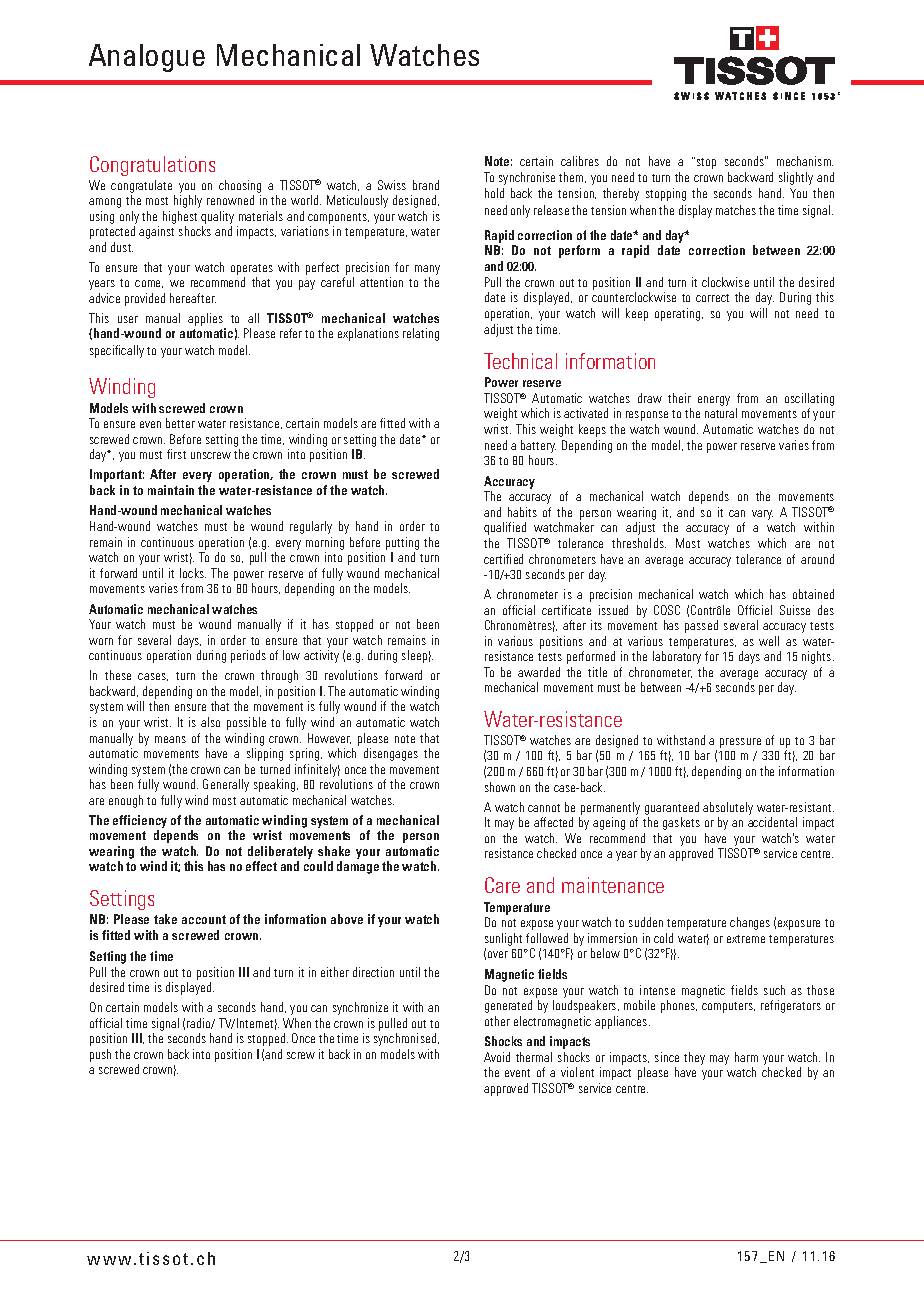 The width and height of the page is (924, 1308). What do you see at coordinates (193, 573) in the page?
I see `locks` at bounding box center [193, 573].
